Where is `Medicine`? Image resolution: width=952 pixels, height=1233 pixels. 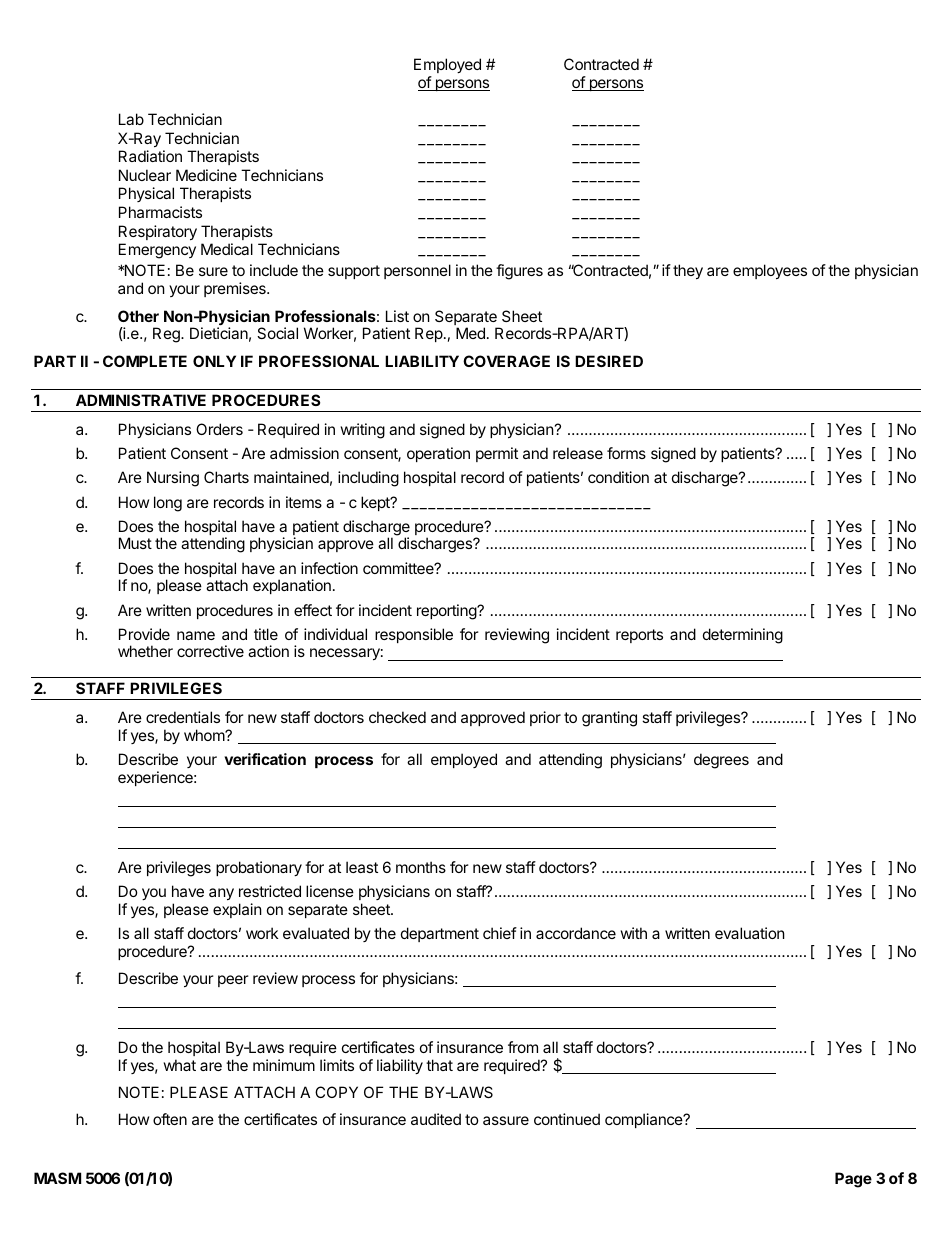 Medicine is located at coordinates (206, 175).
